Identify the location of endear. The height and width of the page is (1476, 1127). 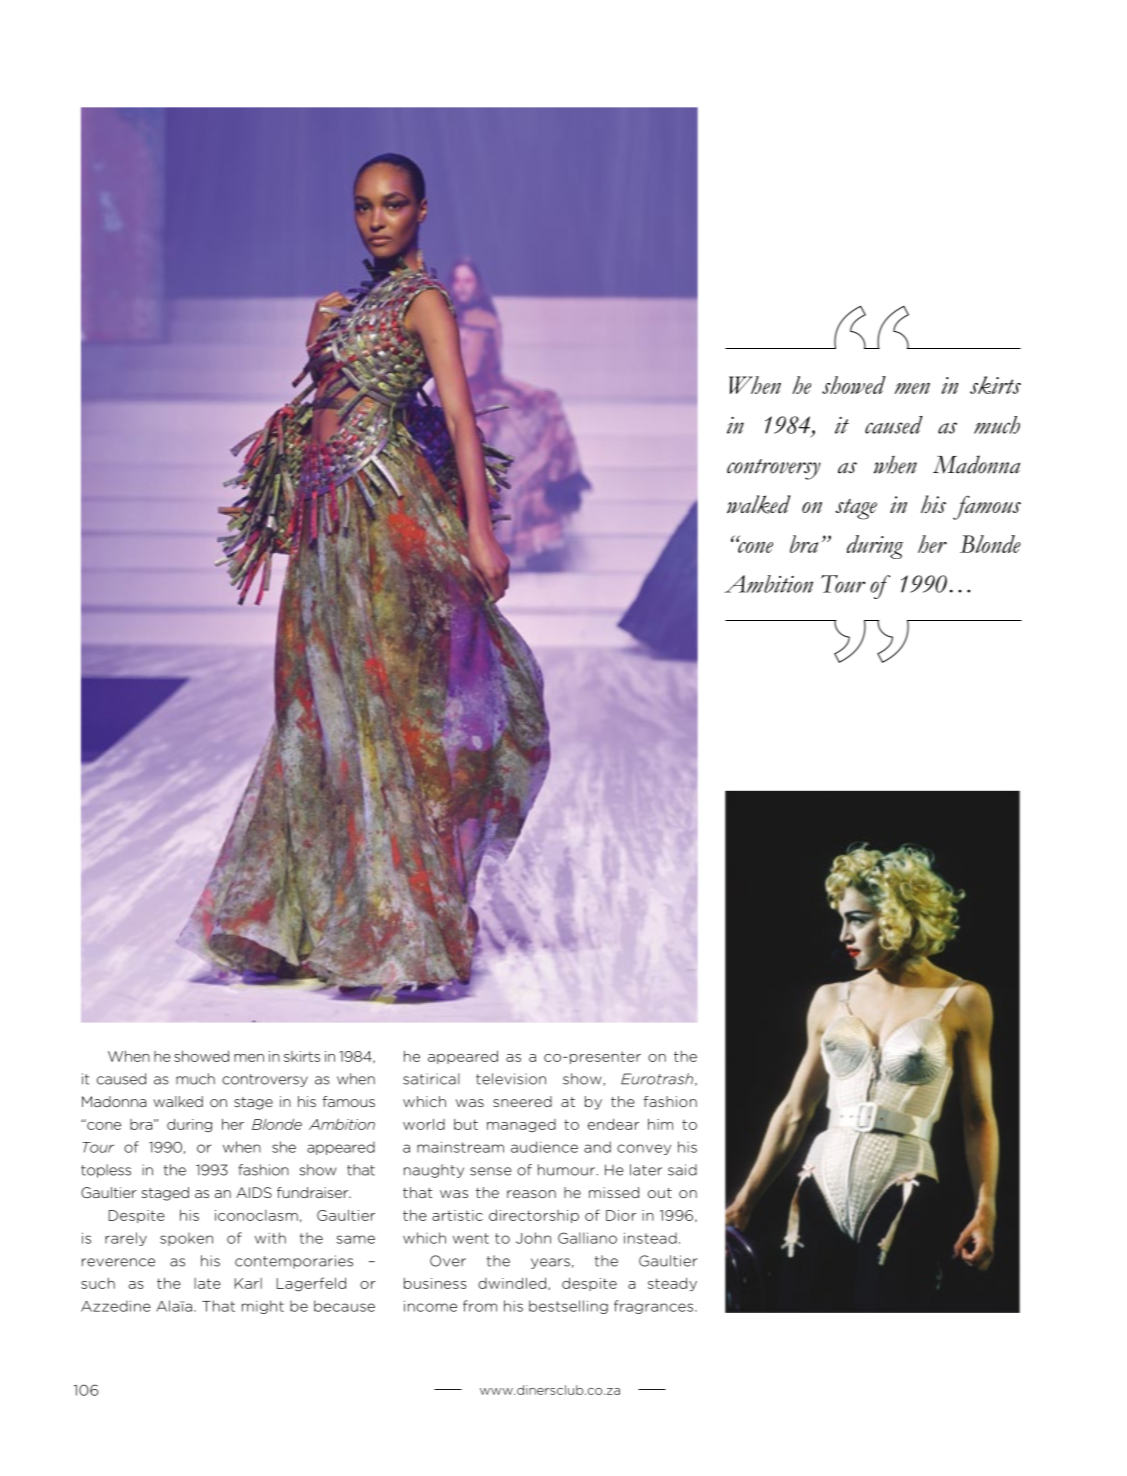
(613, 1124).
